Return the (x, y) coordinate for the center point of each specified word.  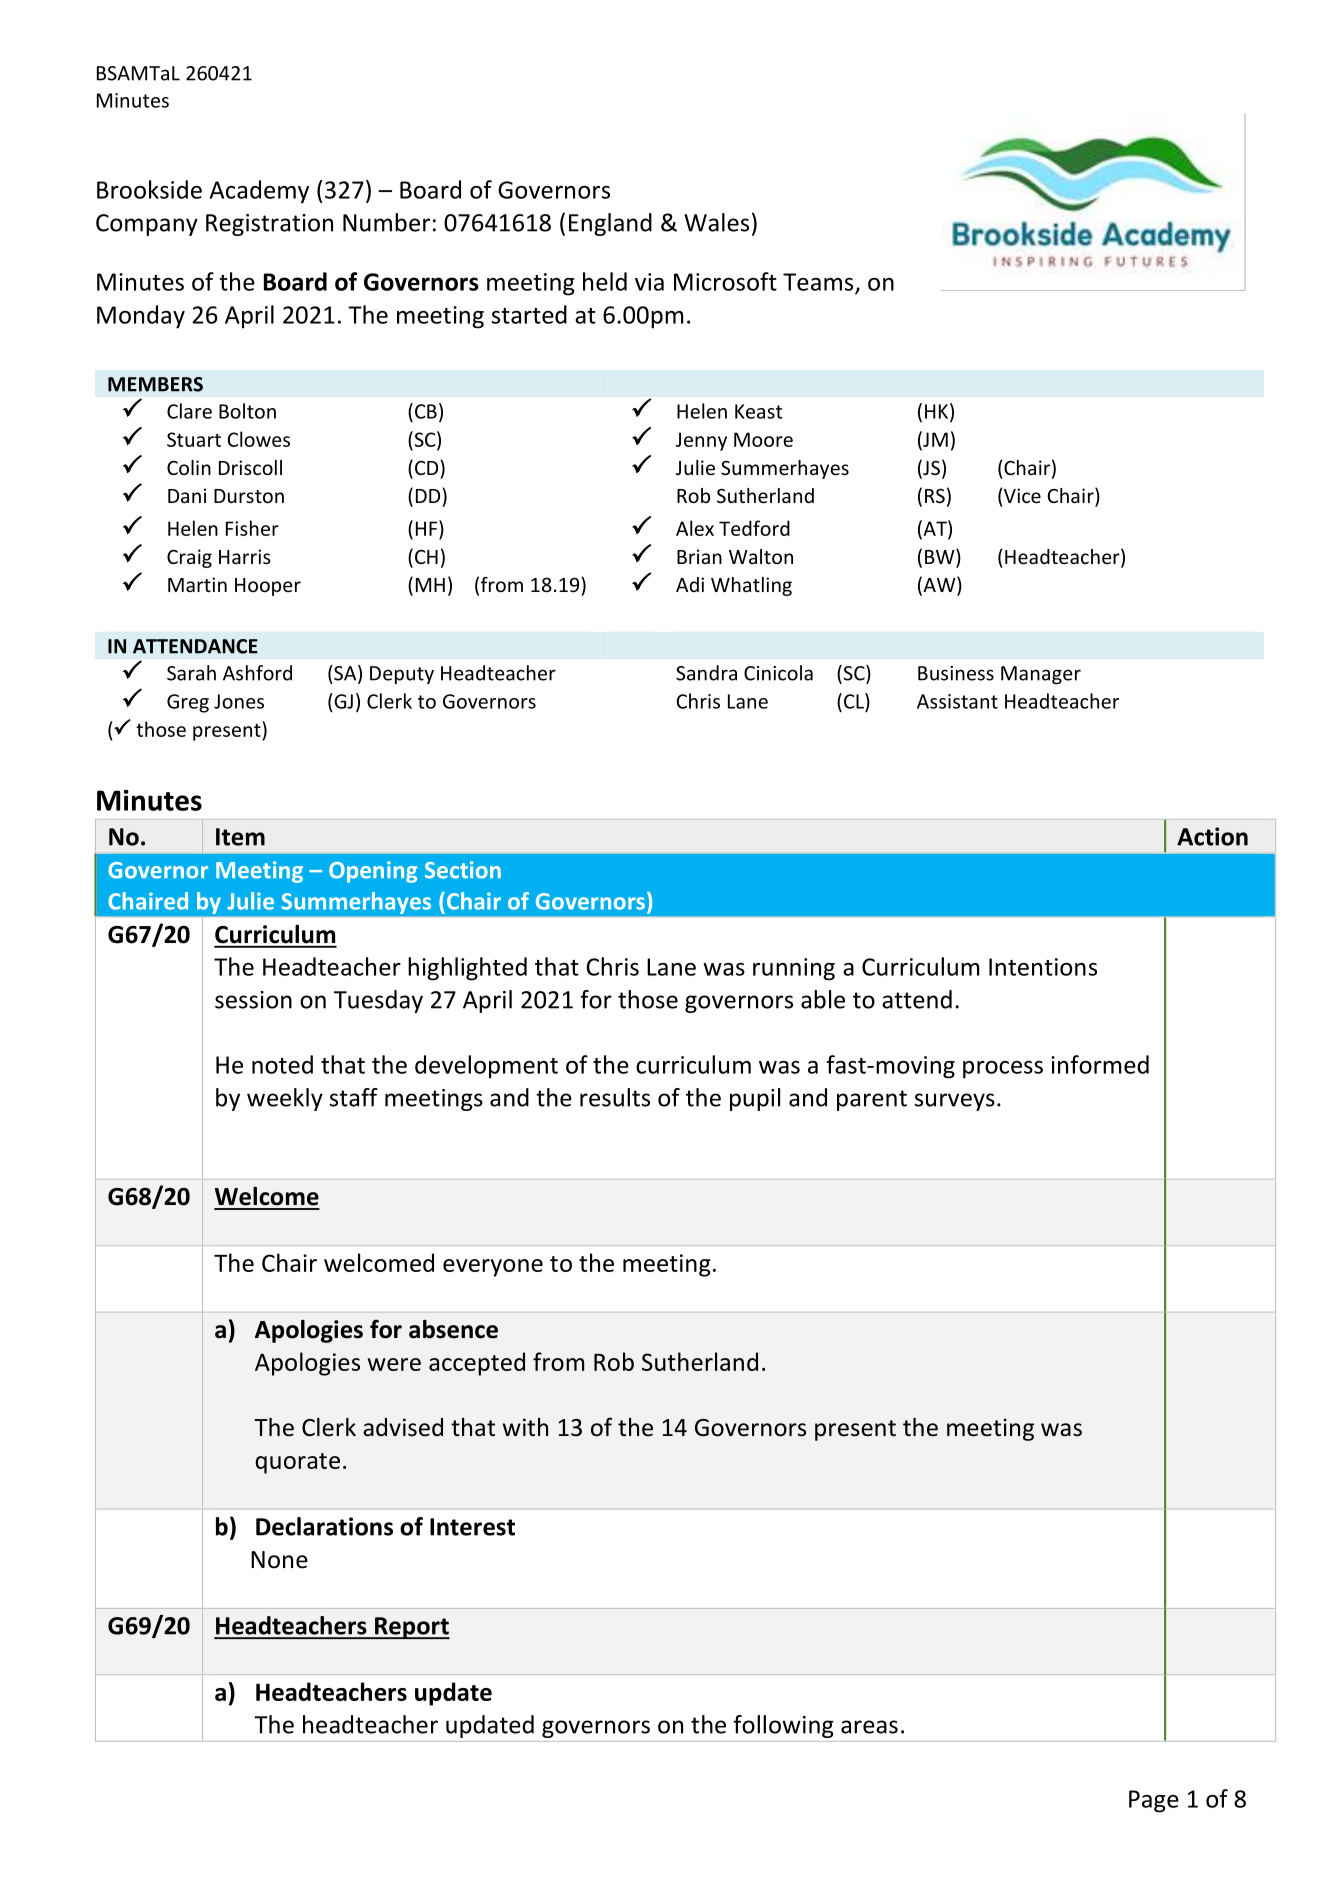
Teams (819, 283)
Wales (716, 222)
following (783, 1726)
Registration (269, 225)
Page (1154, 1801)
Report (411, 1628)
